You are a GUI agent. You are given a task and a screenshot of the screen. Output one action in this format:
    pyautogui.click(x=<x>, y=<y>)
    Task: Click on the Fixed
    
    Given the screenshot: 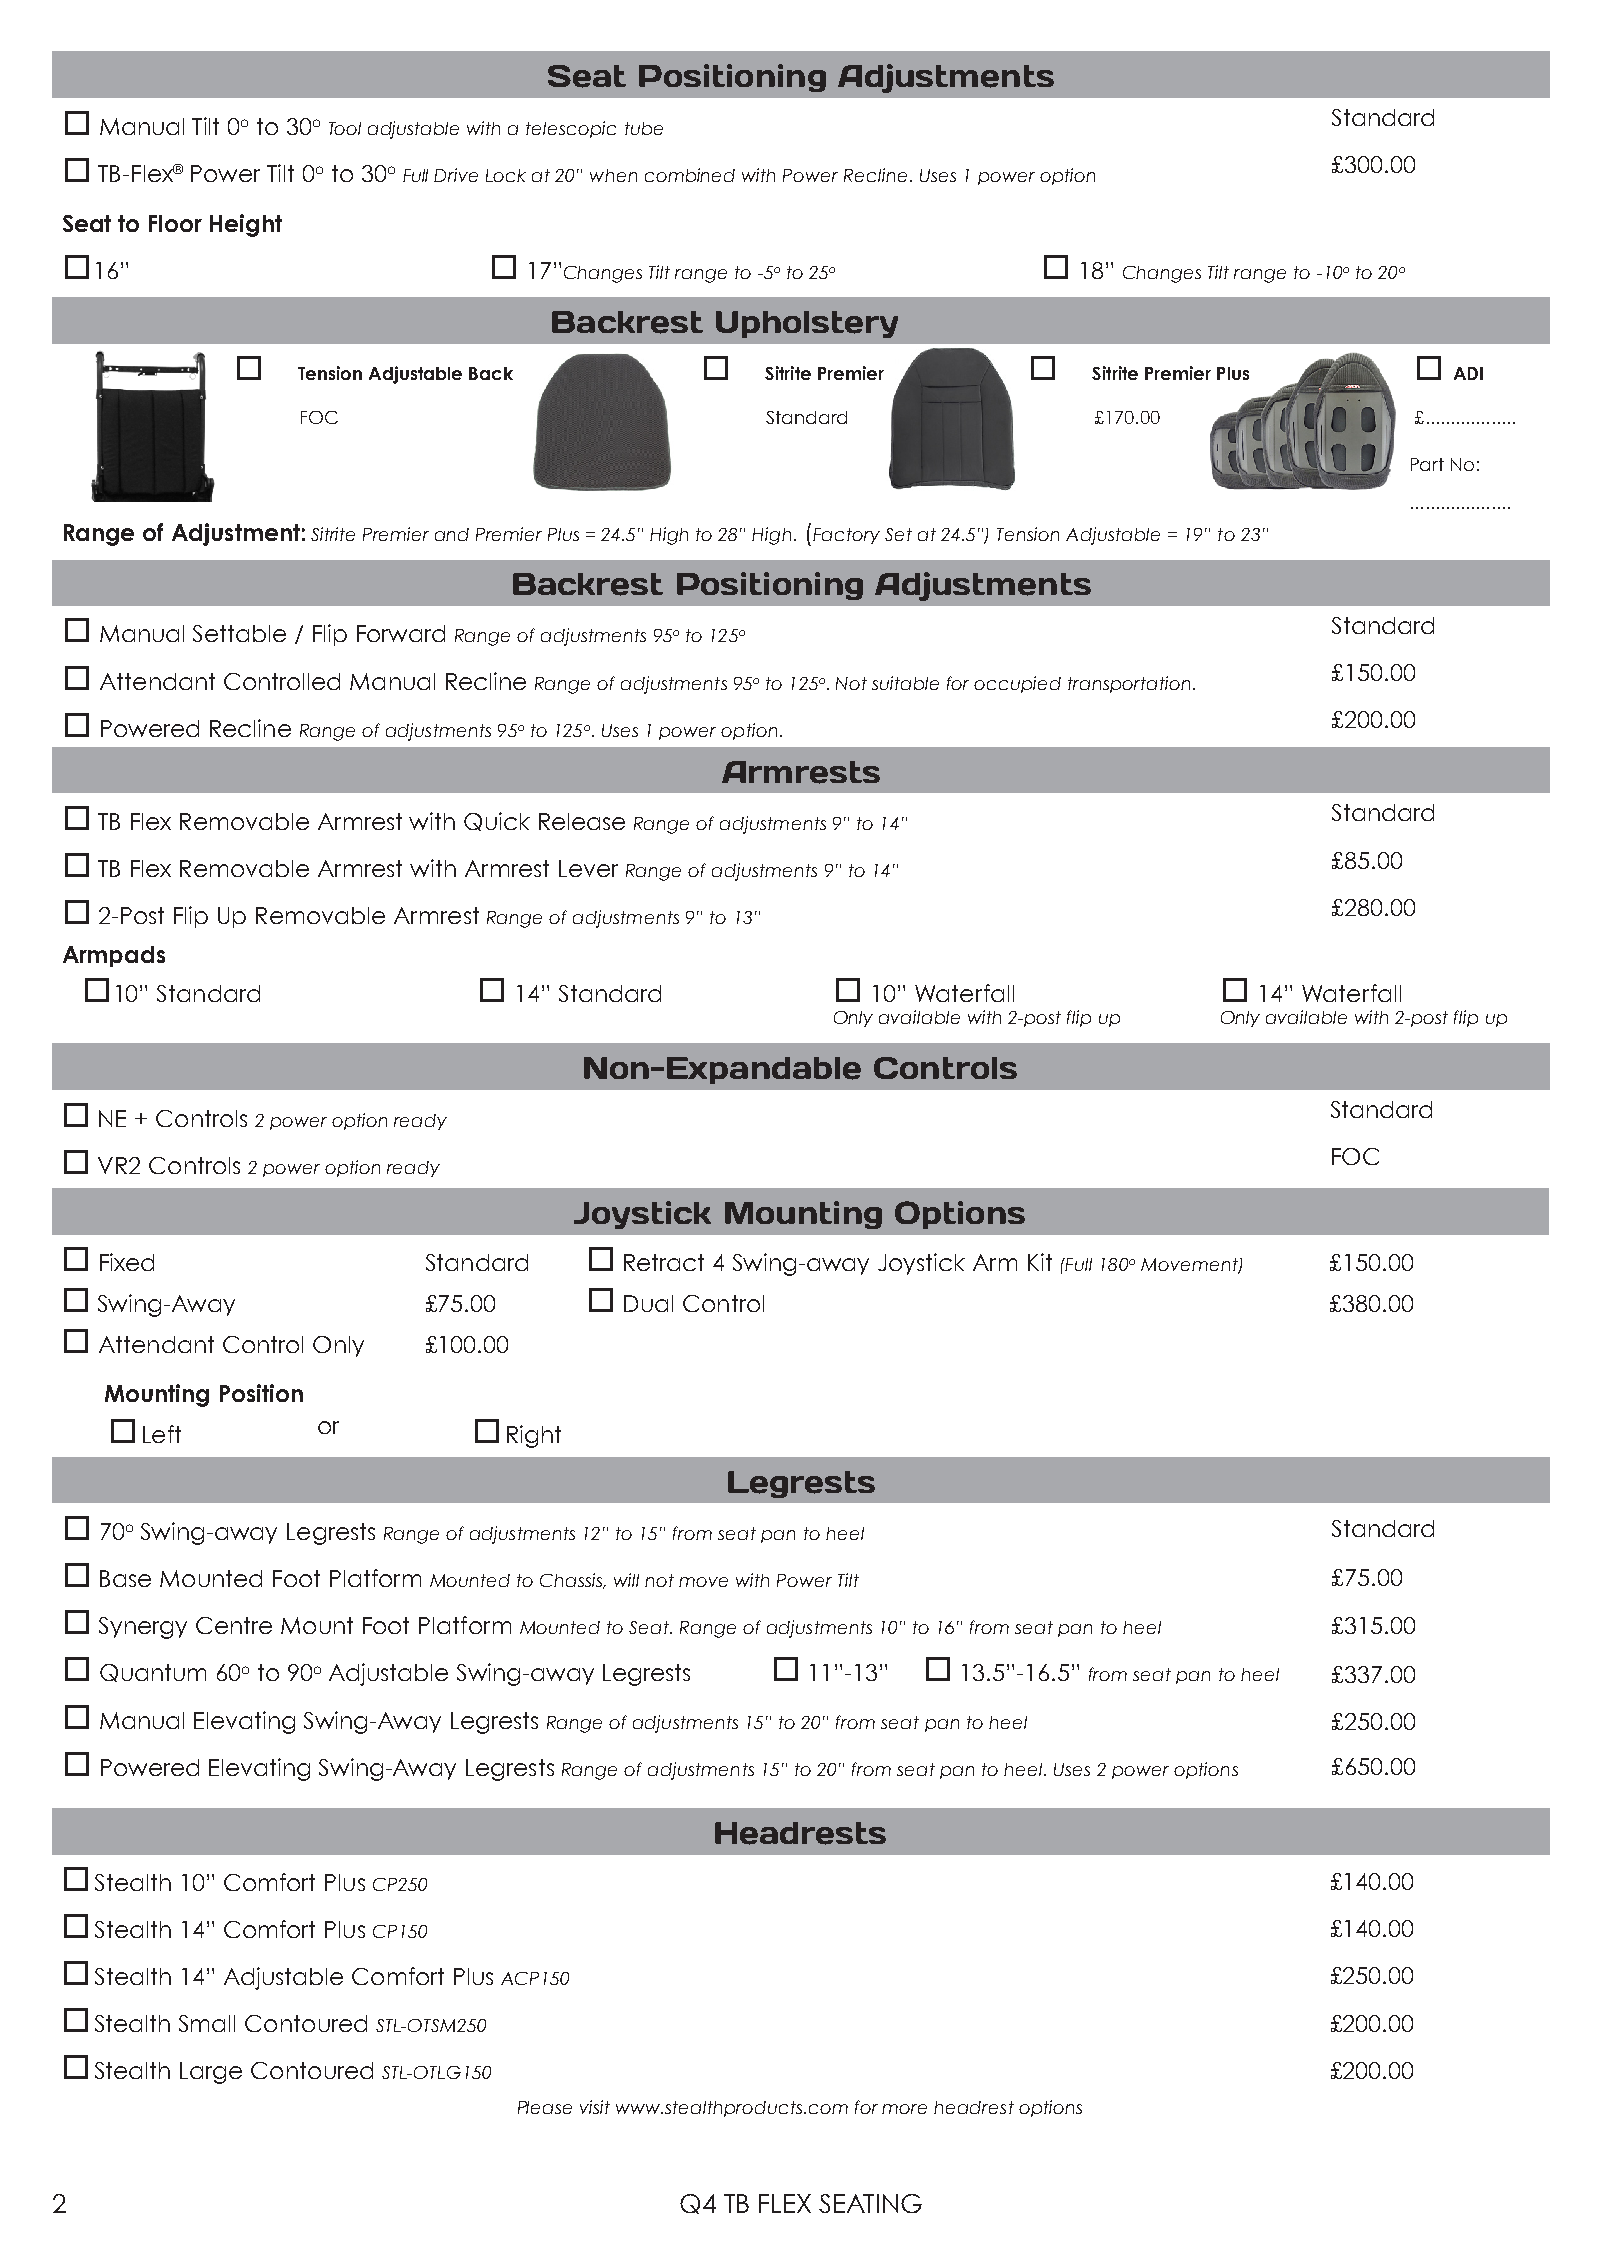 What is the action you would take?
    pyautogui.click(x=127, y=1262)
